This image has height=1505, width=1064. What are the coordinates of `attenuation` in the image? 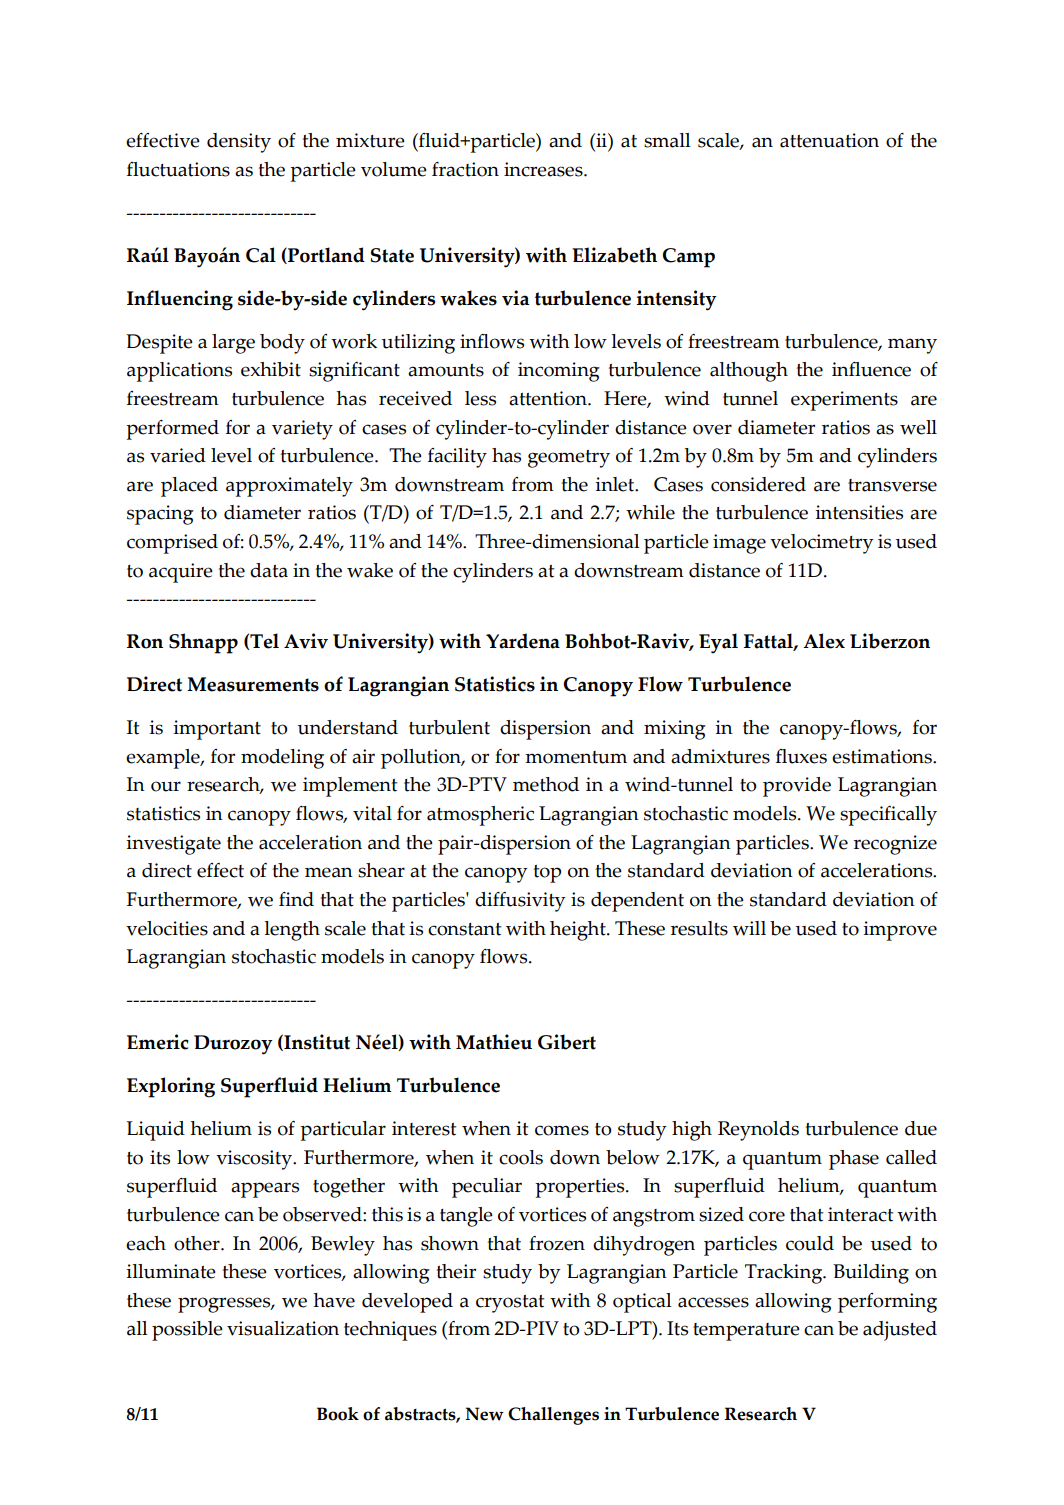 It's located at (829, 140).
